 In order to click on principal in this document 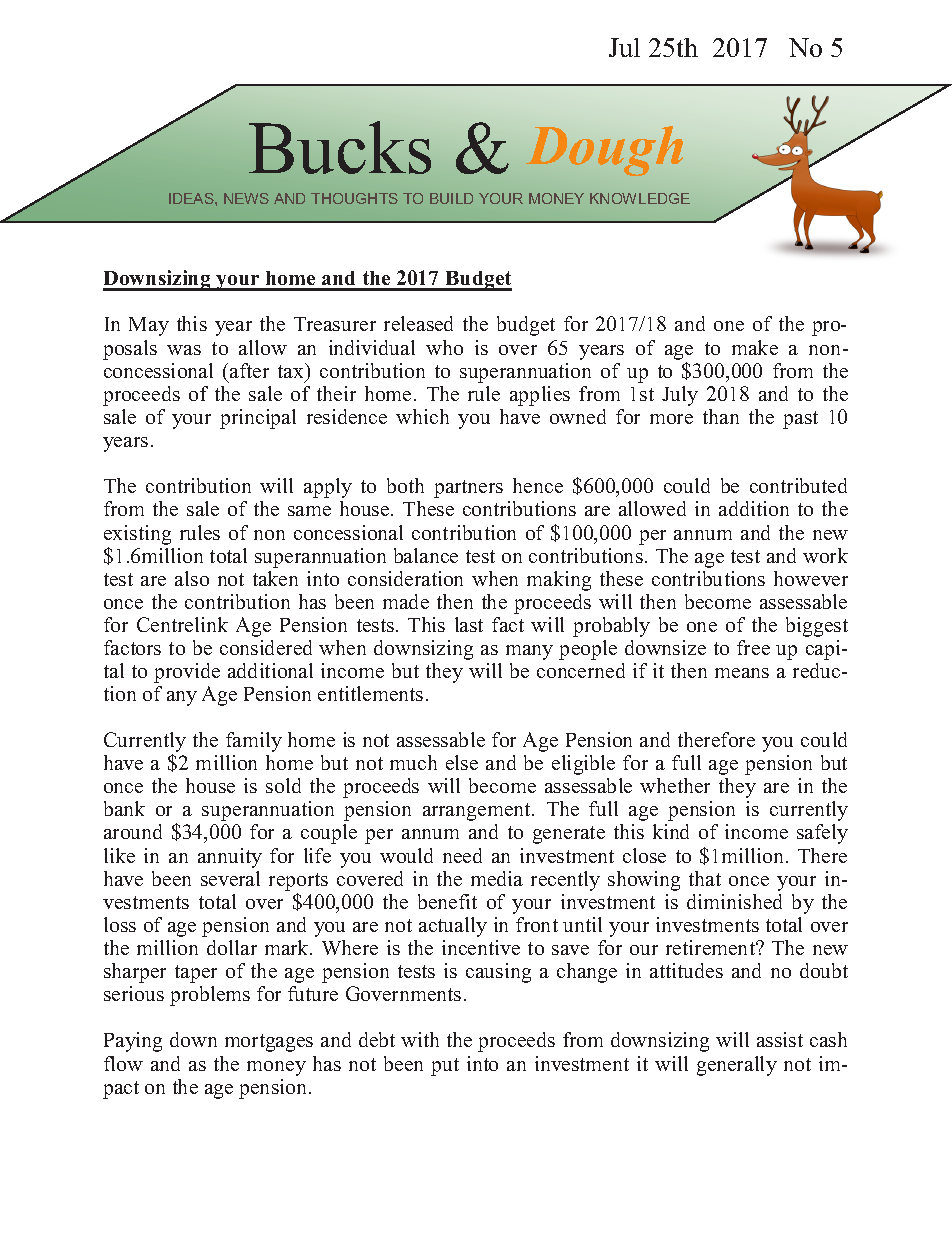, I will do `click(258, 419)`.
